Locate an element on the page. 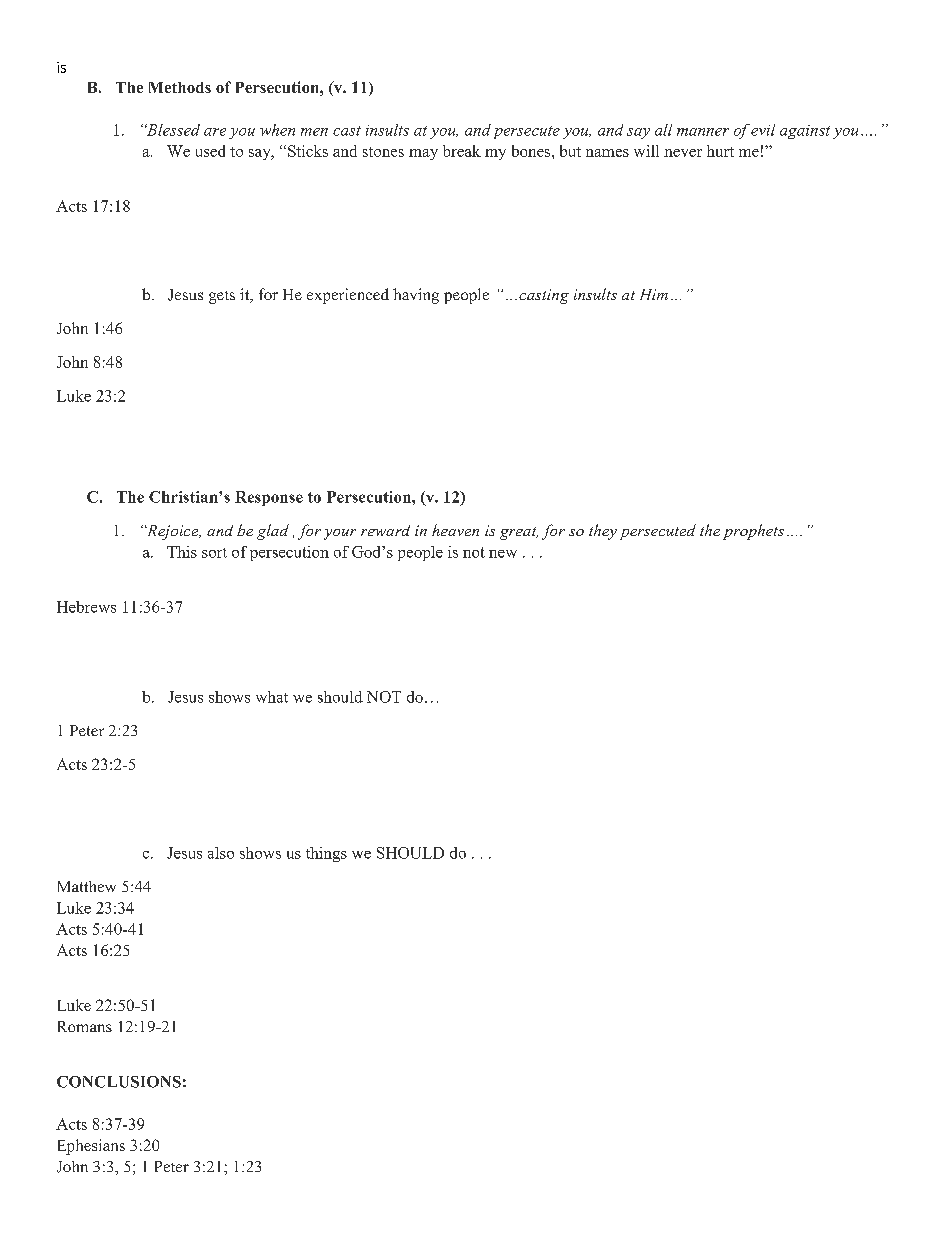 The width and height of the document is (952, 1233). Hebrews is located at coordinates (86, 607).
